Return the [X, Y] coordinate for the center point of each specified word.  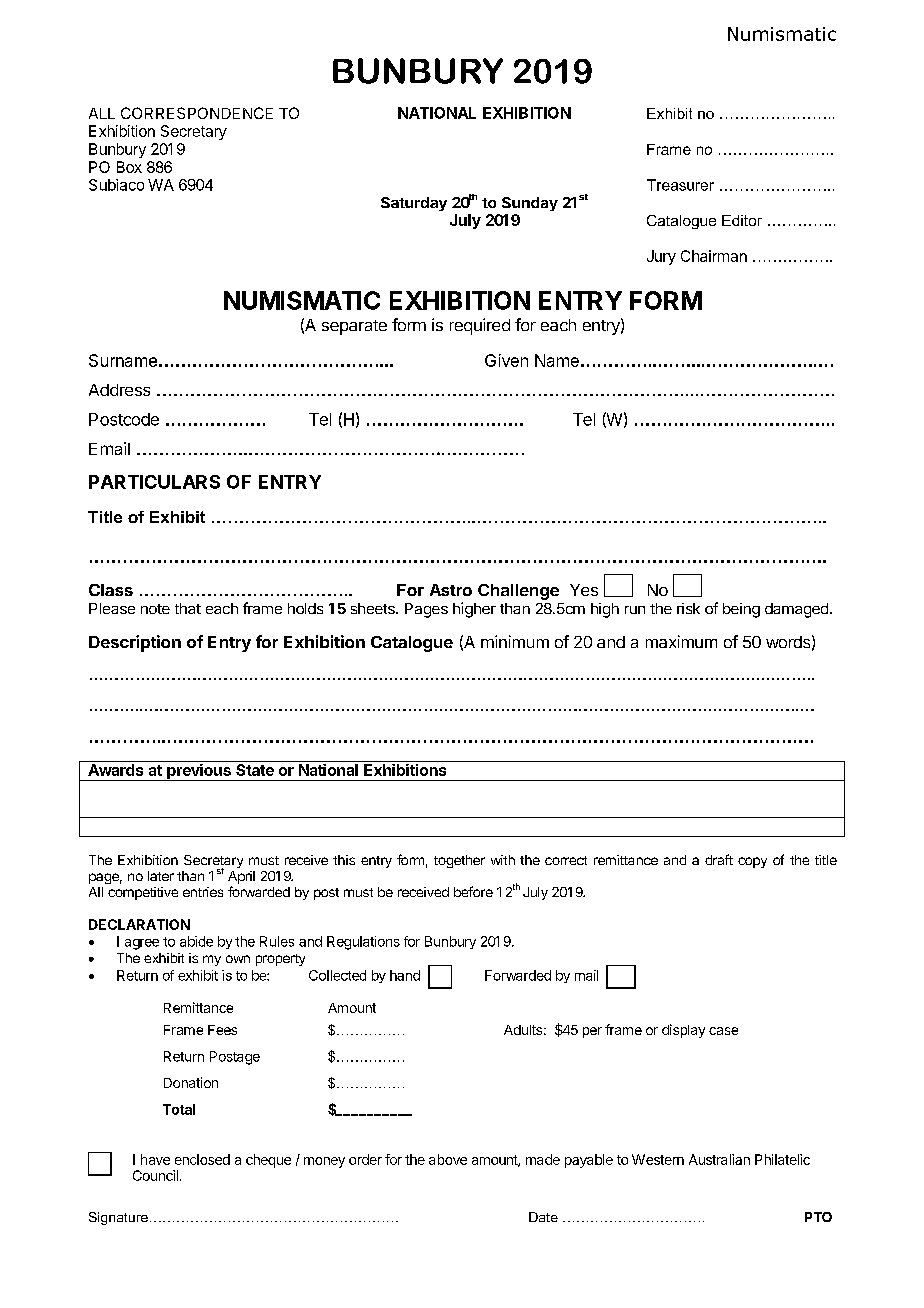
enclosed [202, 1159]
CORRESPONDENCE [197, 113]
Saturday [414, 204]
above [448, 1159]
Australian [719, 1159]
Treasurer [680, 185]
